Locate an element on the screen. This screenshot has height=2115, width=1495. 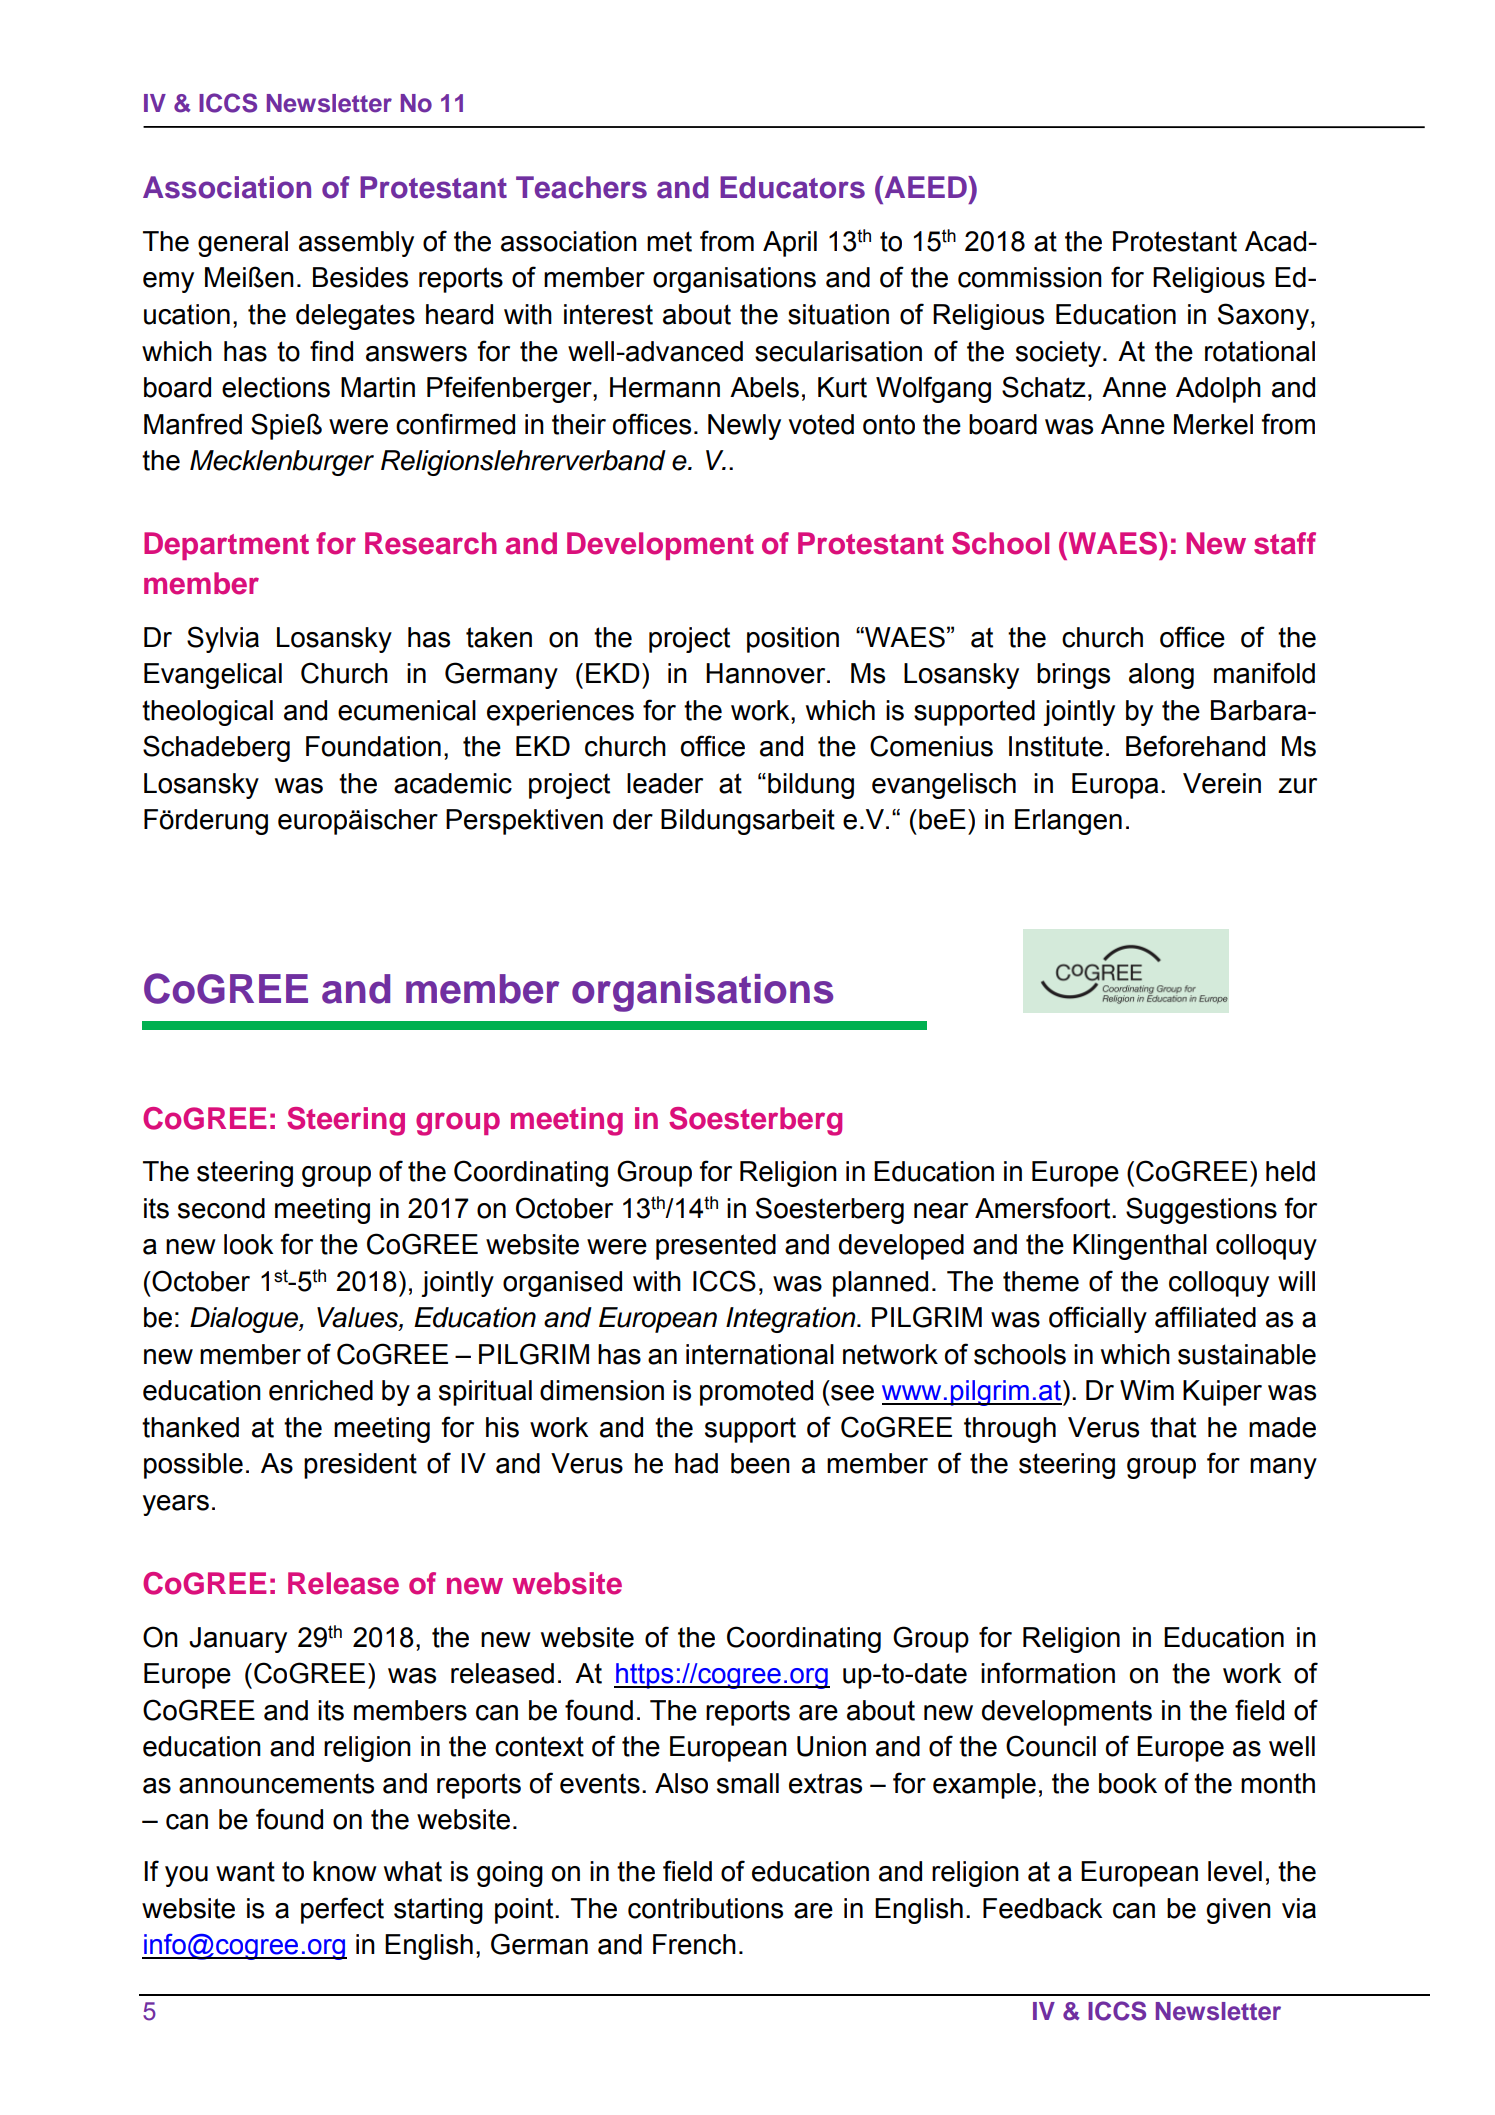
assembly is located at coordinates (356, 244).
